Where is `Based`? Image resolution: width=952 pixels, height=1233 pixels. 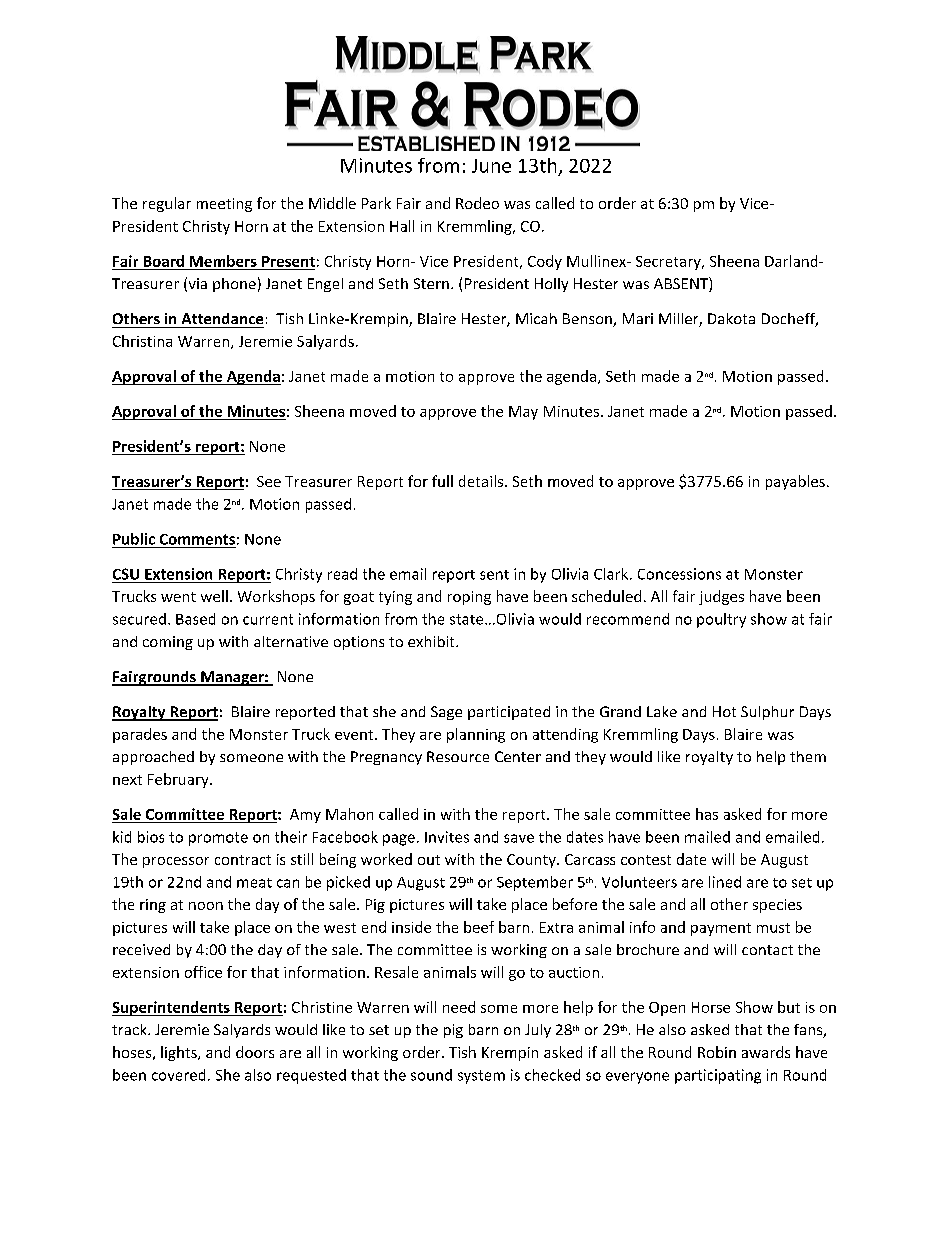
Based is located at coordinates (195, 619).
